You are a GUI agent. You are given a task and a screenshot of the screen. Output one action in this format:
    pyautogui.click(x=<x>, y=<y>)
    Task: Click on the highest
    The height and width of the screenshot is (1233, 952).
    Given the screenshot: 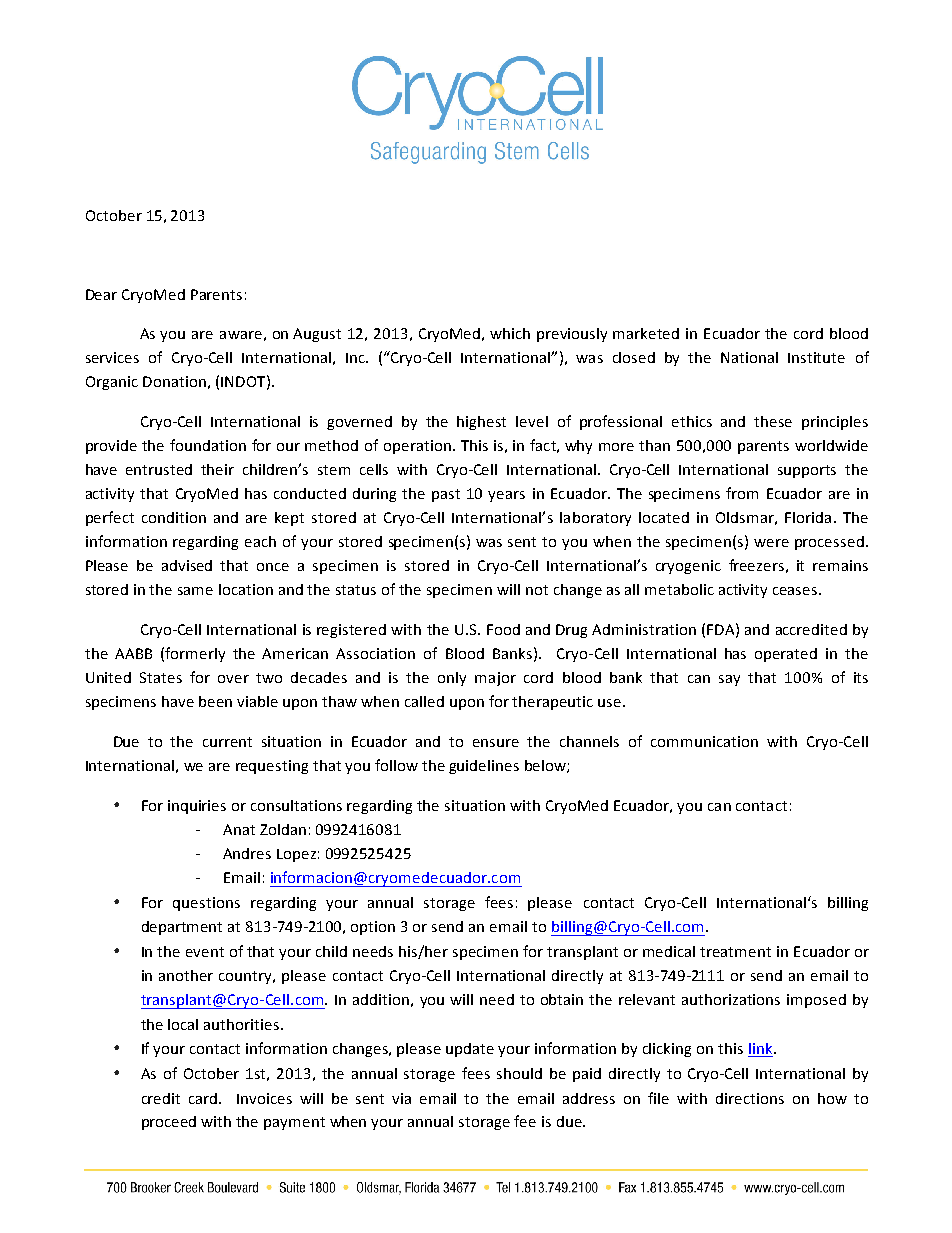 What is the action you would take?
    pyautogui.click(x=481, y=423)
